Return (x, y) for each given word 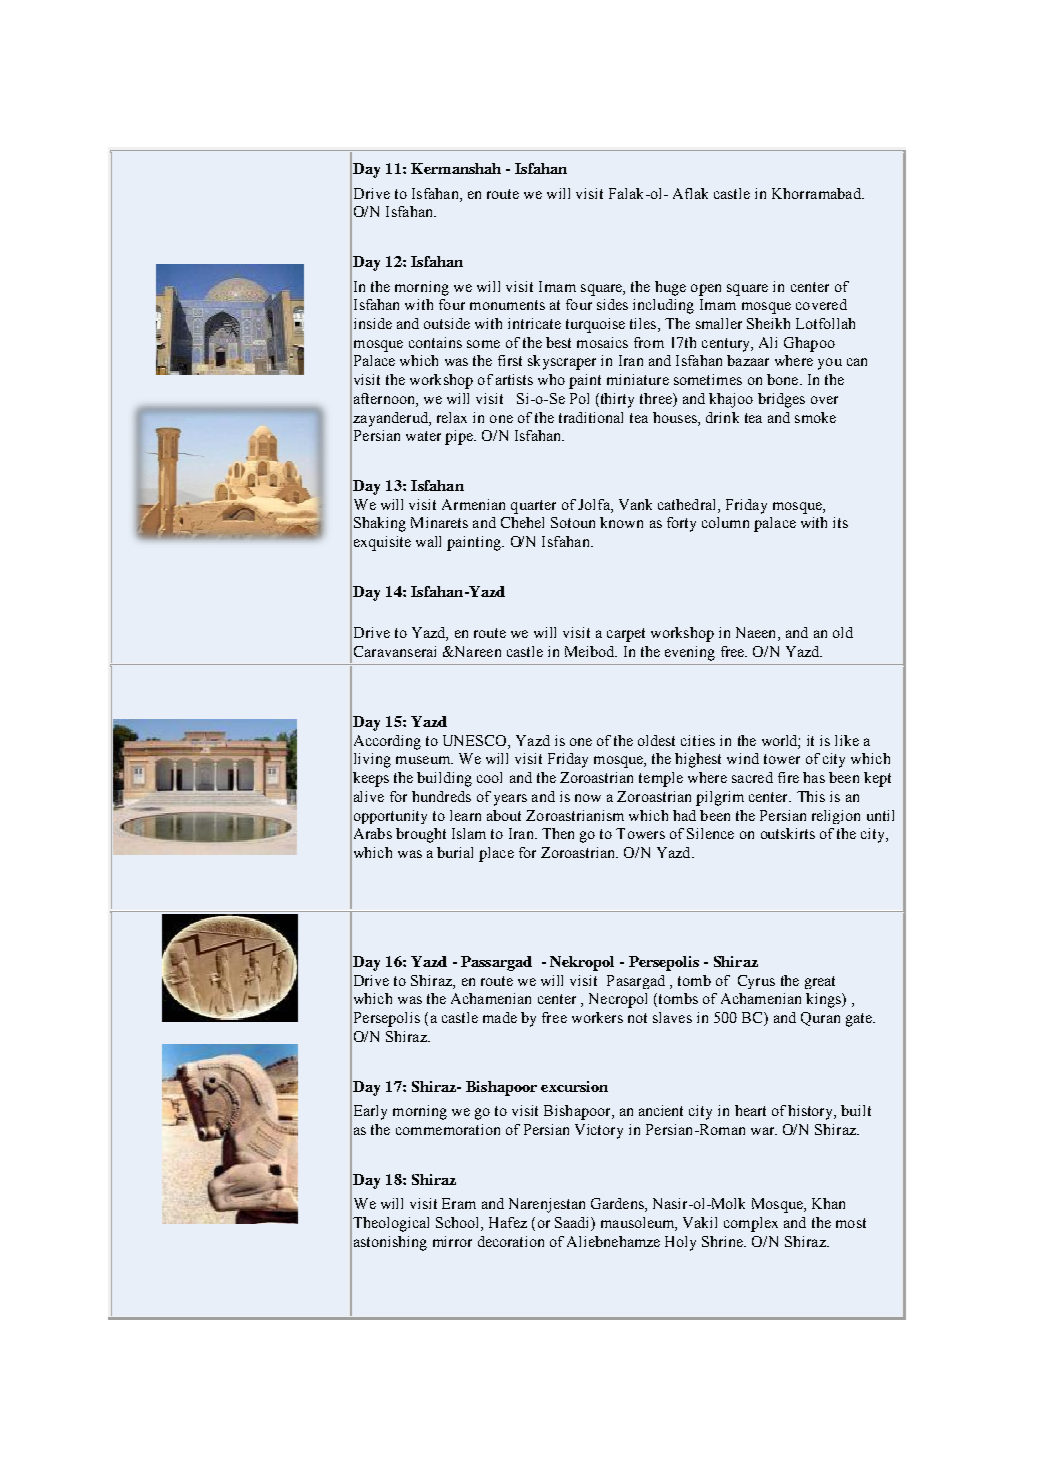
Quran (820, 1019)
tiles (644, 325)
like (847, 740)
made (500, 1017)
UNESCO (476, 740)
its (840, 522)
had (684, 815)
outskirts (788, 833)
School (459, 1224)
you (830, 364)
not (637, 1018)
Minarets (439, 522)
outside (447, 323)
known (621, 522)
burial (455, 852)
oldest (656, 740)
